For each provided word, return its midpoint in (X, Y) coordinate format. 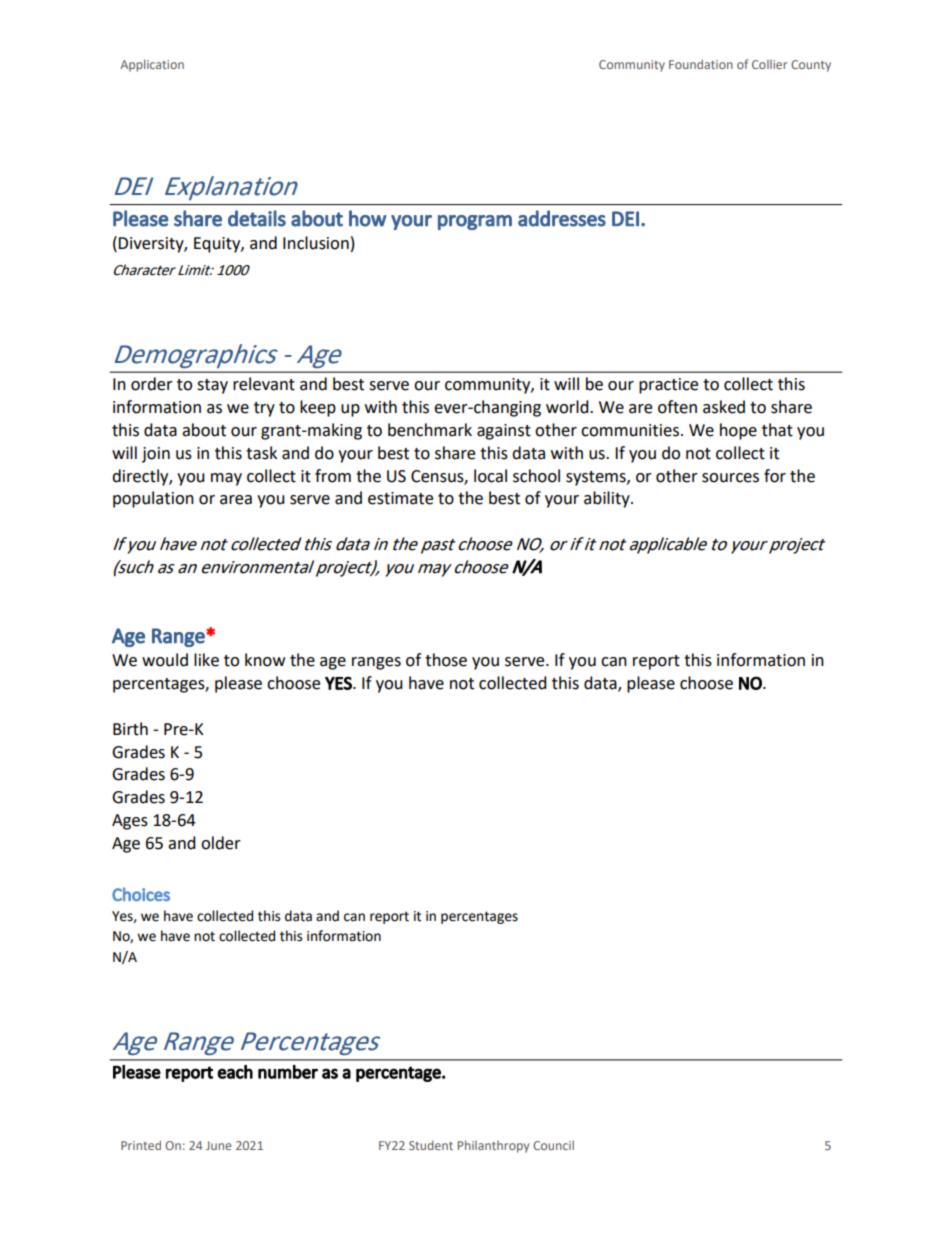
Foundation (701, 64)
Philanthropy (493, 1146)
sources (730, 478)
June (219, 1145)
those (446, 660)
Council (553, 1145)
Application (152, 65)
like (206, 660)
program (475, 222)
